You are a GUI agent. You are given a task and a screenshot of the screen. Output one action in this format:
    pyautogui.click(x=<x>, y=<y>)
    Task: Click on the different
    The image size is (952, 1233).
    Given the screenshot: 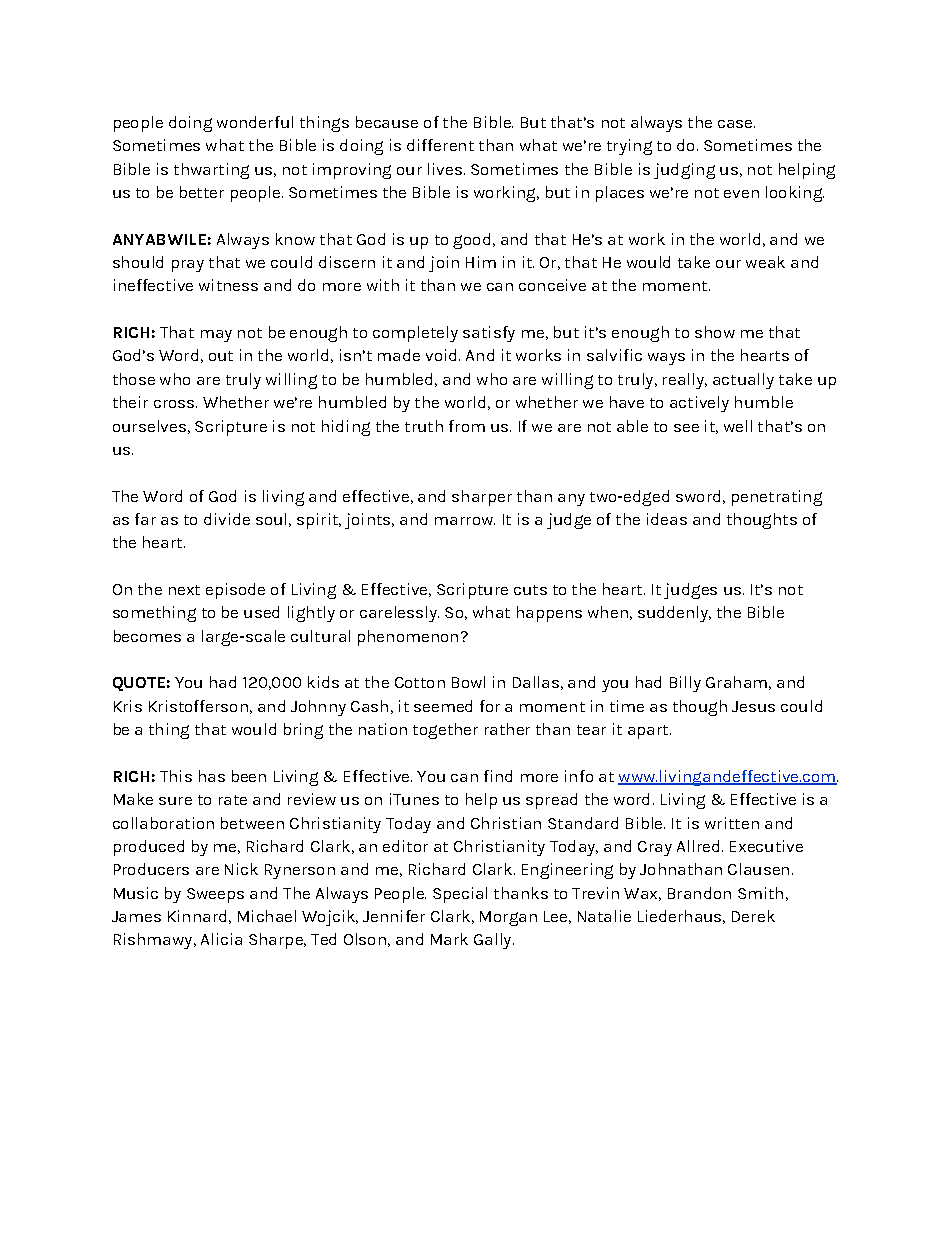 What is the action you would take?
    pyautogui.click(x=440, y=145)
